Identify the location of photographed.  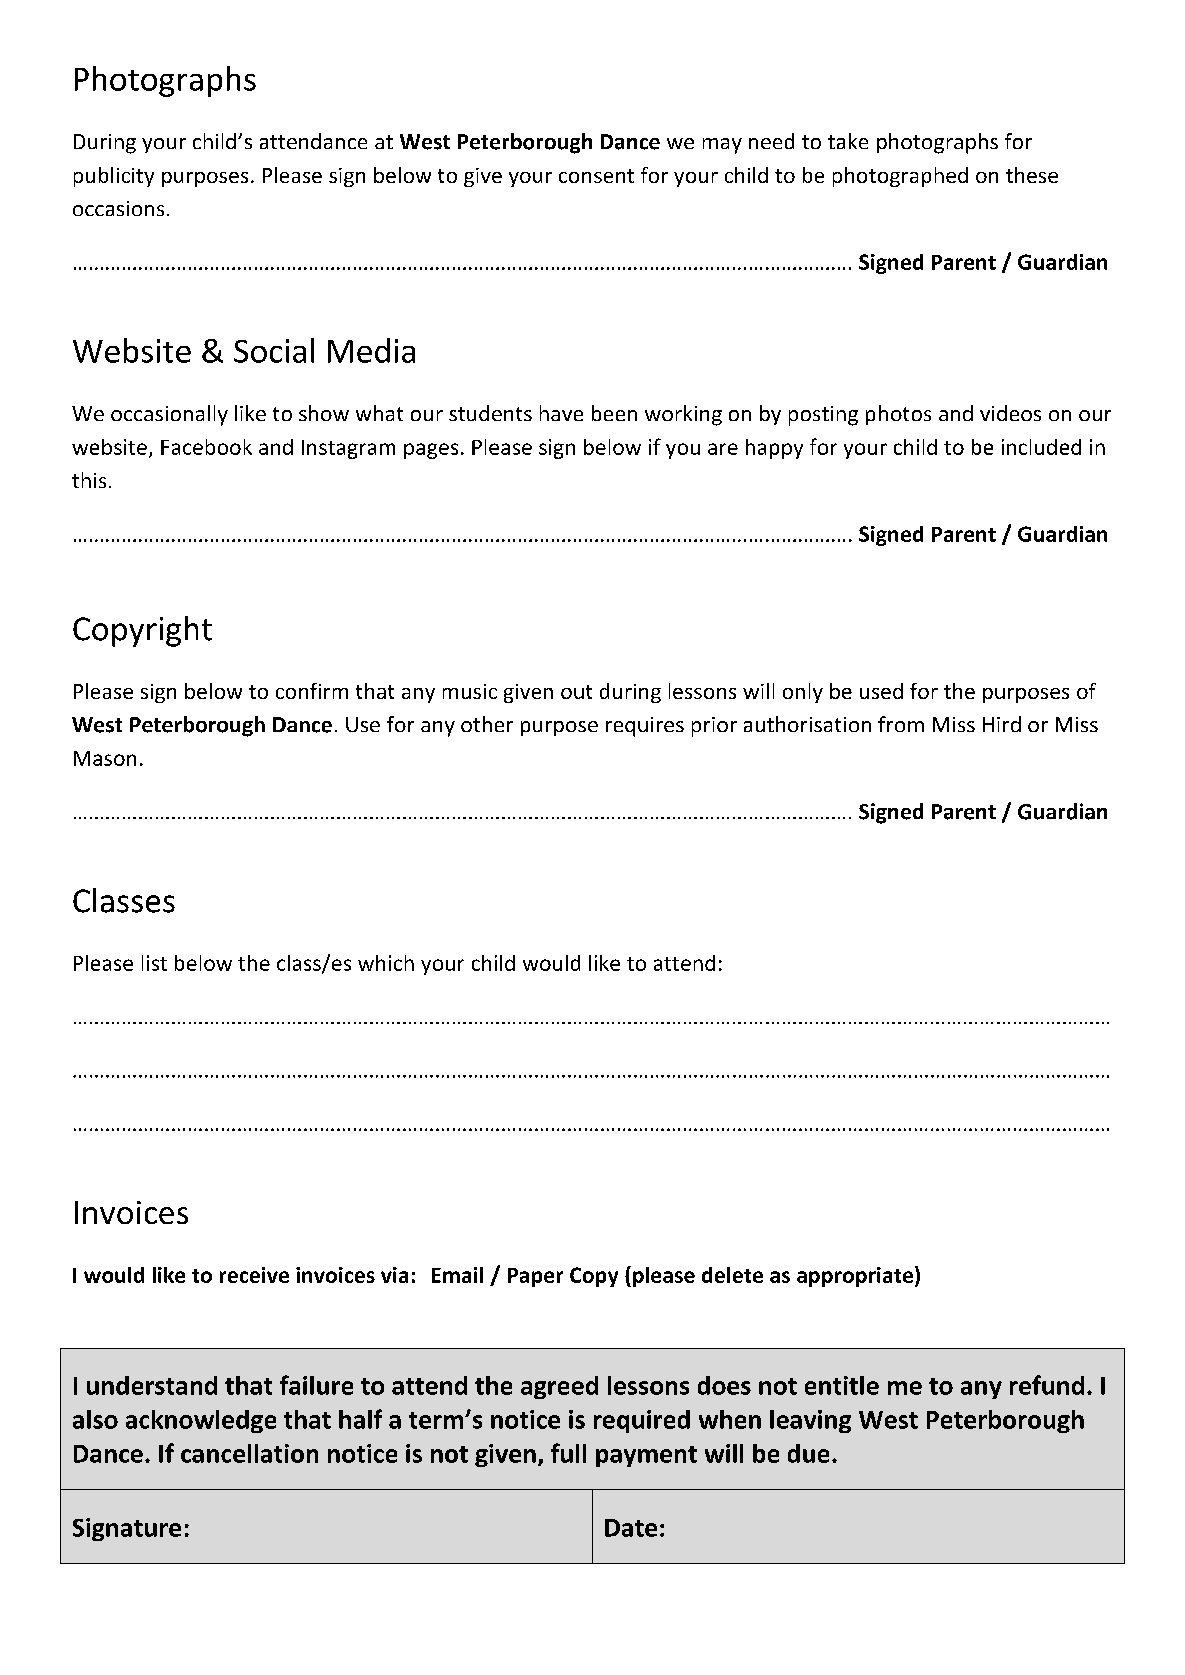
(900, 177).
